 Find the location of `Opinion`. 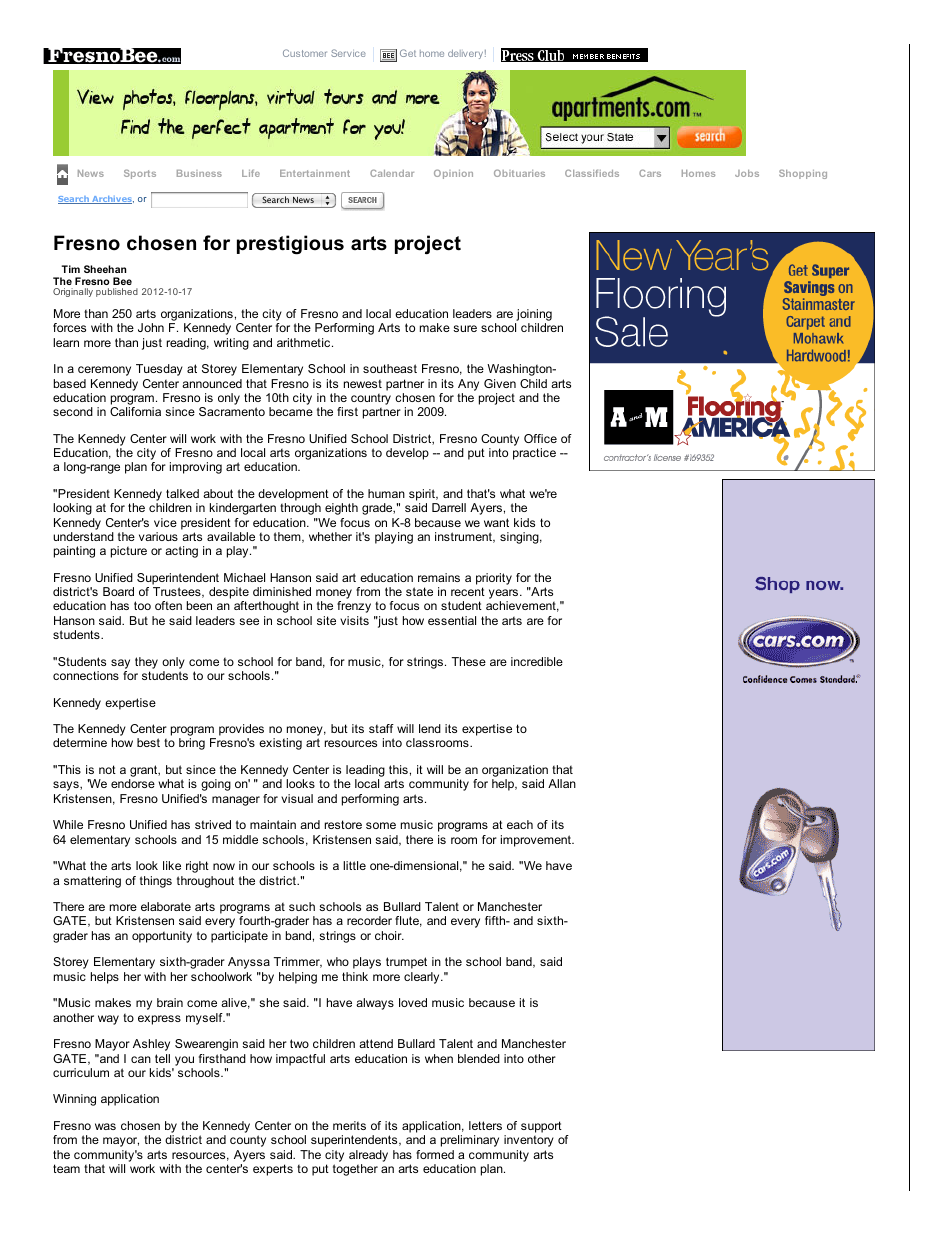

Opinion is located at coordinates (453, 174).
